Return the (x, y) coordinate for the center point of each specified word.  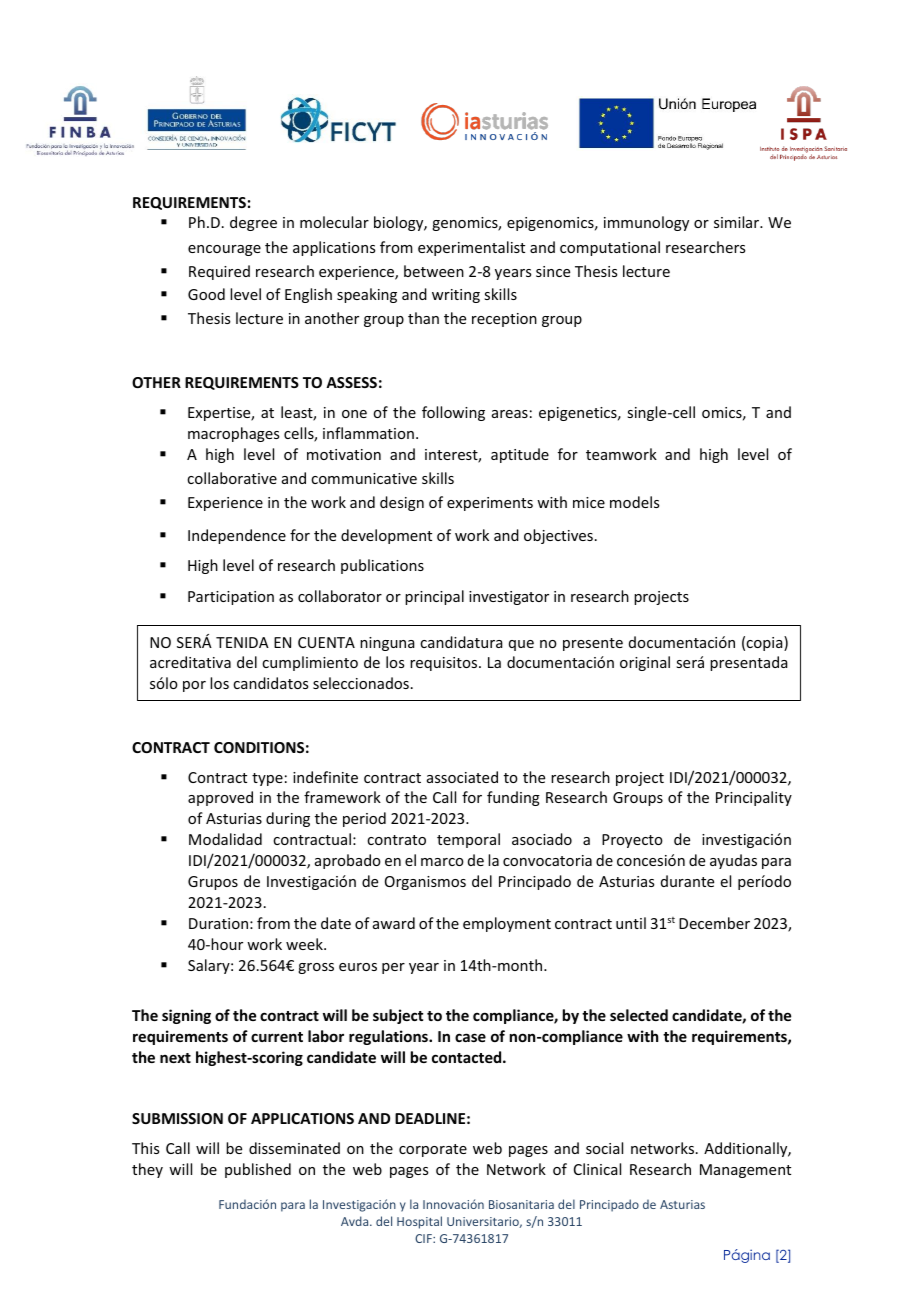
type (267, 779)
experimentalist (471, 248)
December (714, 923)
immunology (646, 223)
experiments (490, 504)
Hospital (419, 1222)
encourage (224, 250)
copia (765, 643)
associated (462, 777)
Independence (237, 536)
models (634, 502)
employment (507, 924)
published (258, 1170)
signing (186, 1016)
